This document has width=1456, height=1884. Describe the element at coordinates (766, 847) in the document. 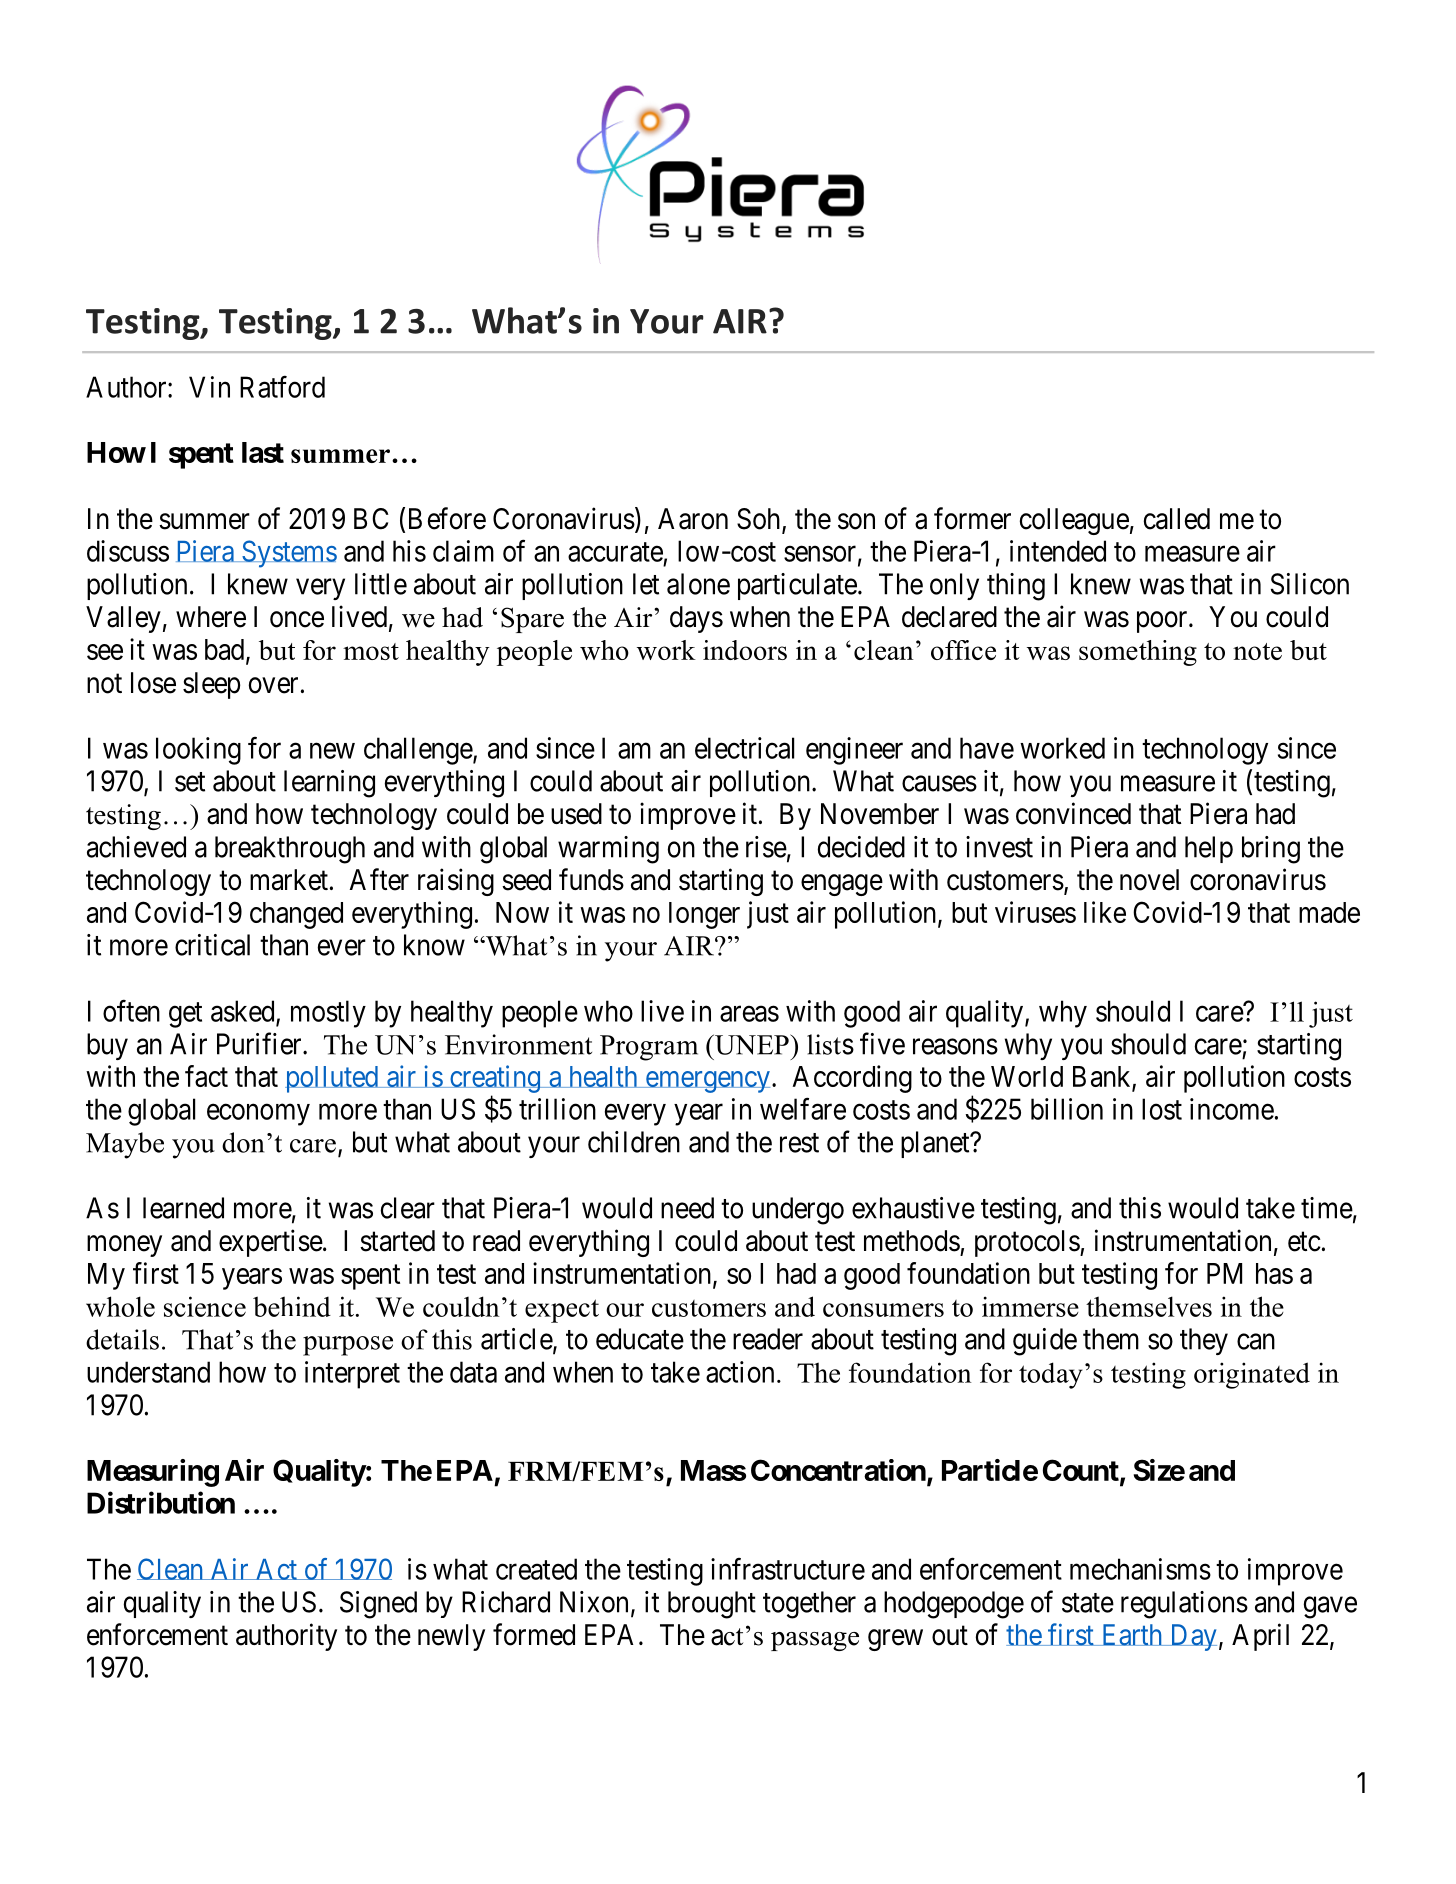

I see `rise` at that location.
